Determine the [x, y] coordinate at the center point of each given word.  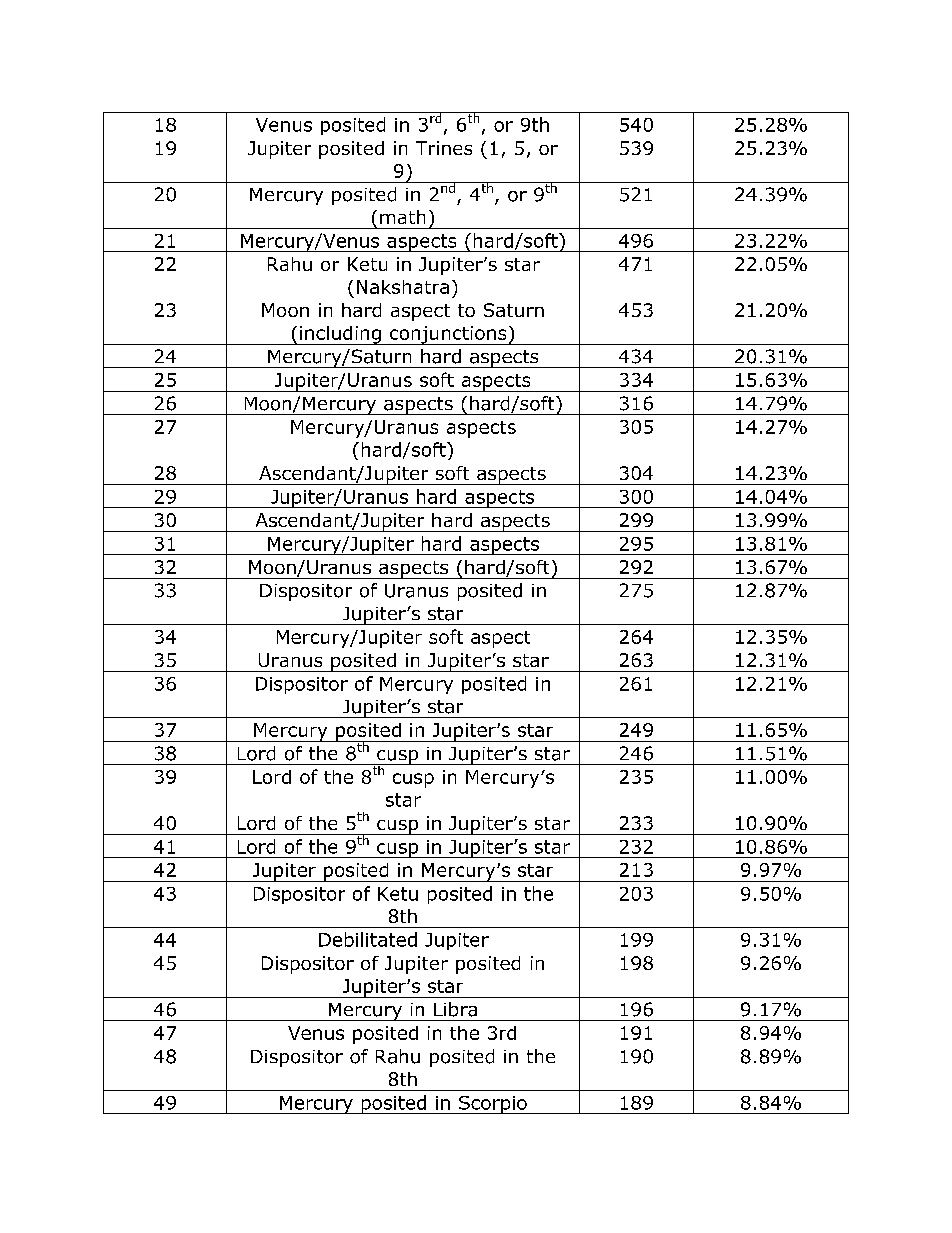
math [402, 217]
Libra [455, 1009]
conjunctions [448, 335]
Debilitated [368, 939]
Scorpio [493, 1105]
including [340, 335]
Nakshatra [403, 287]
